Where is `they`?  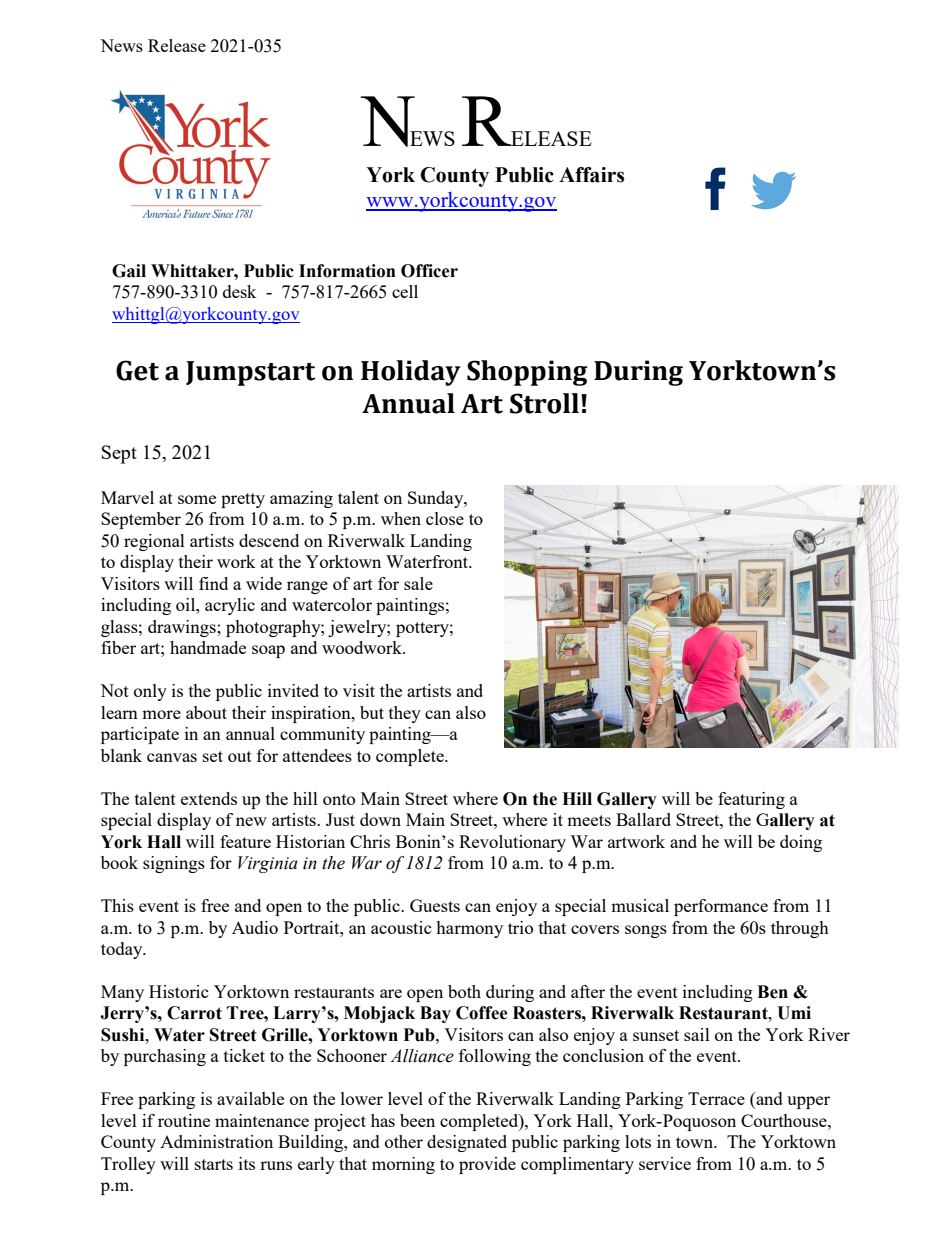
they is located at coordinates (405, 714).
